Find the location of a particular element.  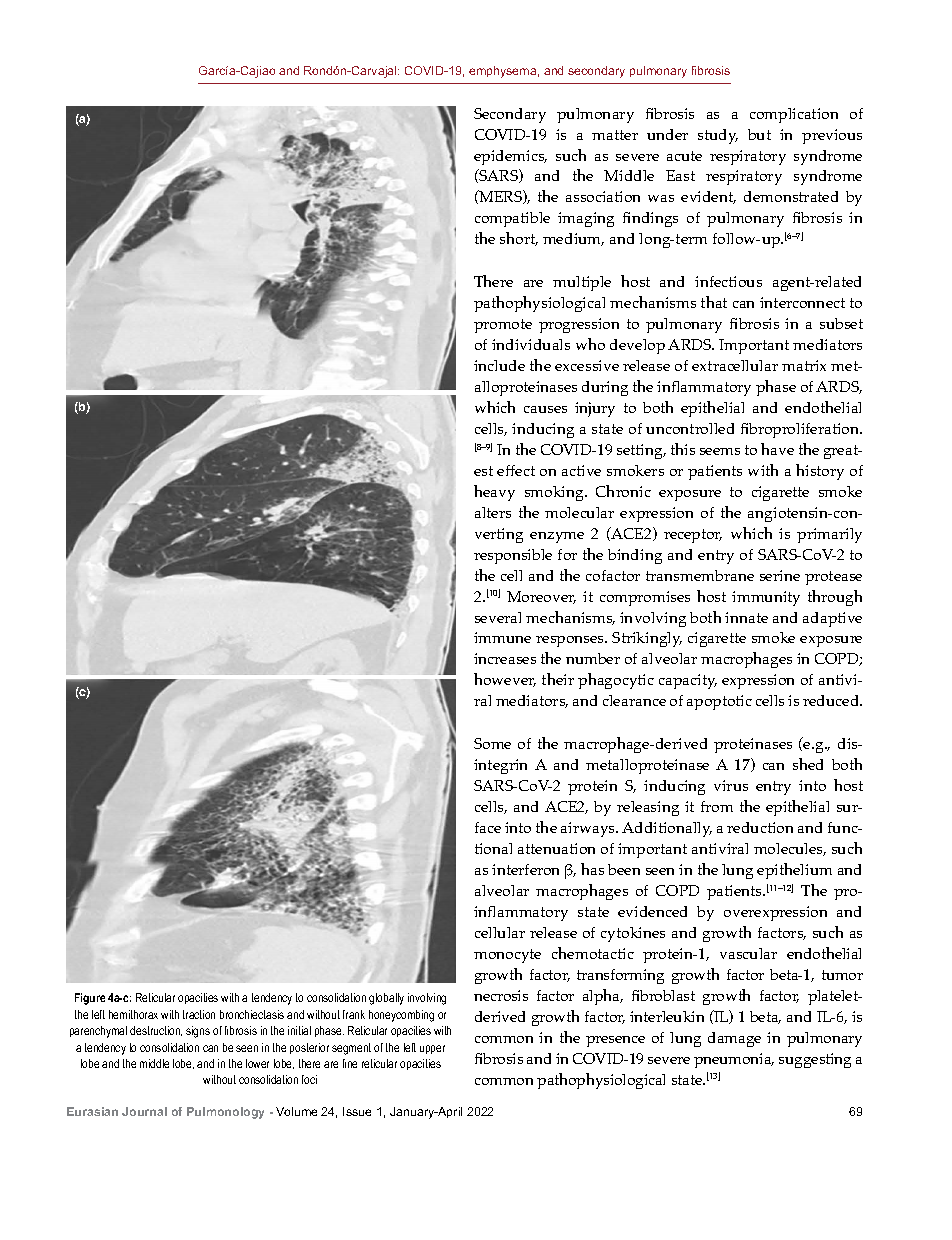

MERS is located at coordinates (500, 197).
